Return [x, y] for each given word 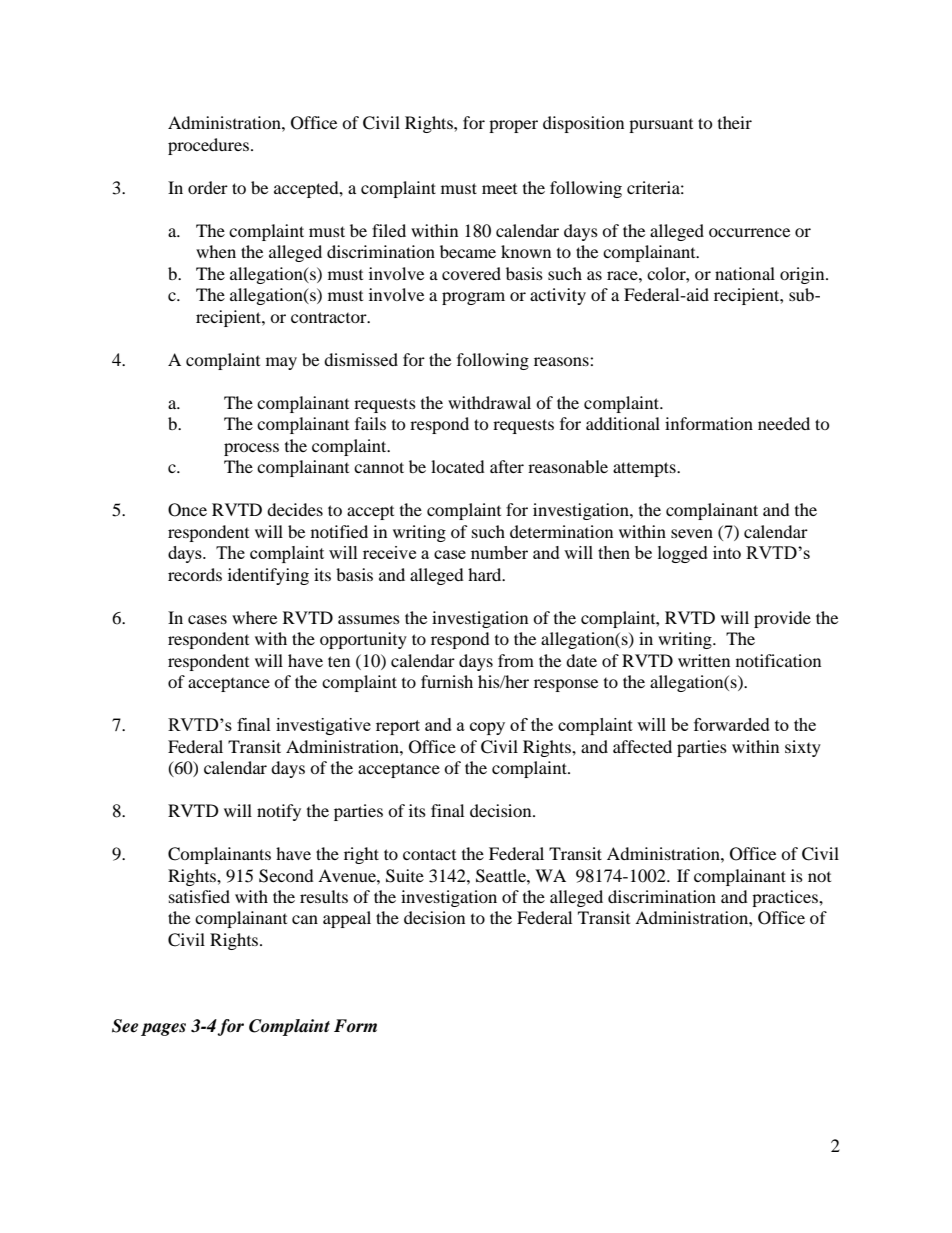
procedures [208, 146]
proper [513, 126]
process [251, 449]
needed [784, 423]
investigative [323, 726]
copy [487, 728]
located [458, 466]
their [735, 122]
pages [163, 1029]
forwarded [732, 724]
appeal [347, 919]
